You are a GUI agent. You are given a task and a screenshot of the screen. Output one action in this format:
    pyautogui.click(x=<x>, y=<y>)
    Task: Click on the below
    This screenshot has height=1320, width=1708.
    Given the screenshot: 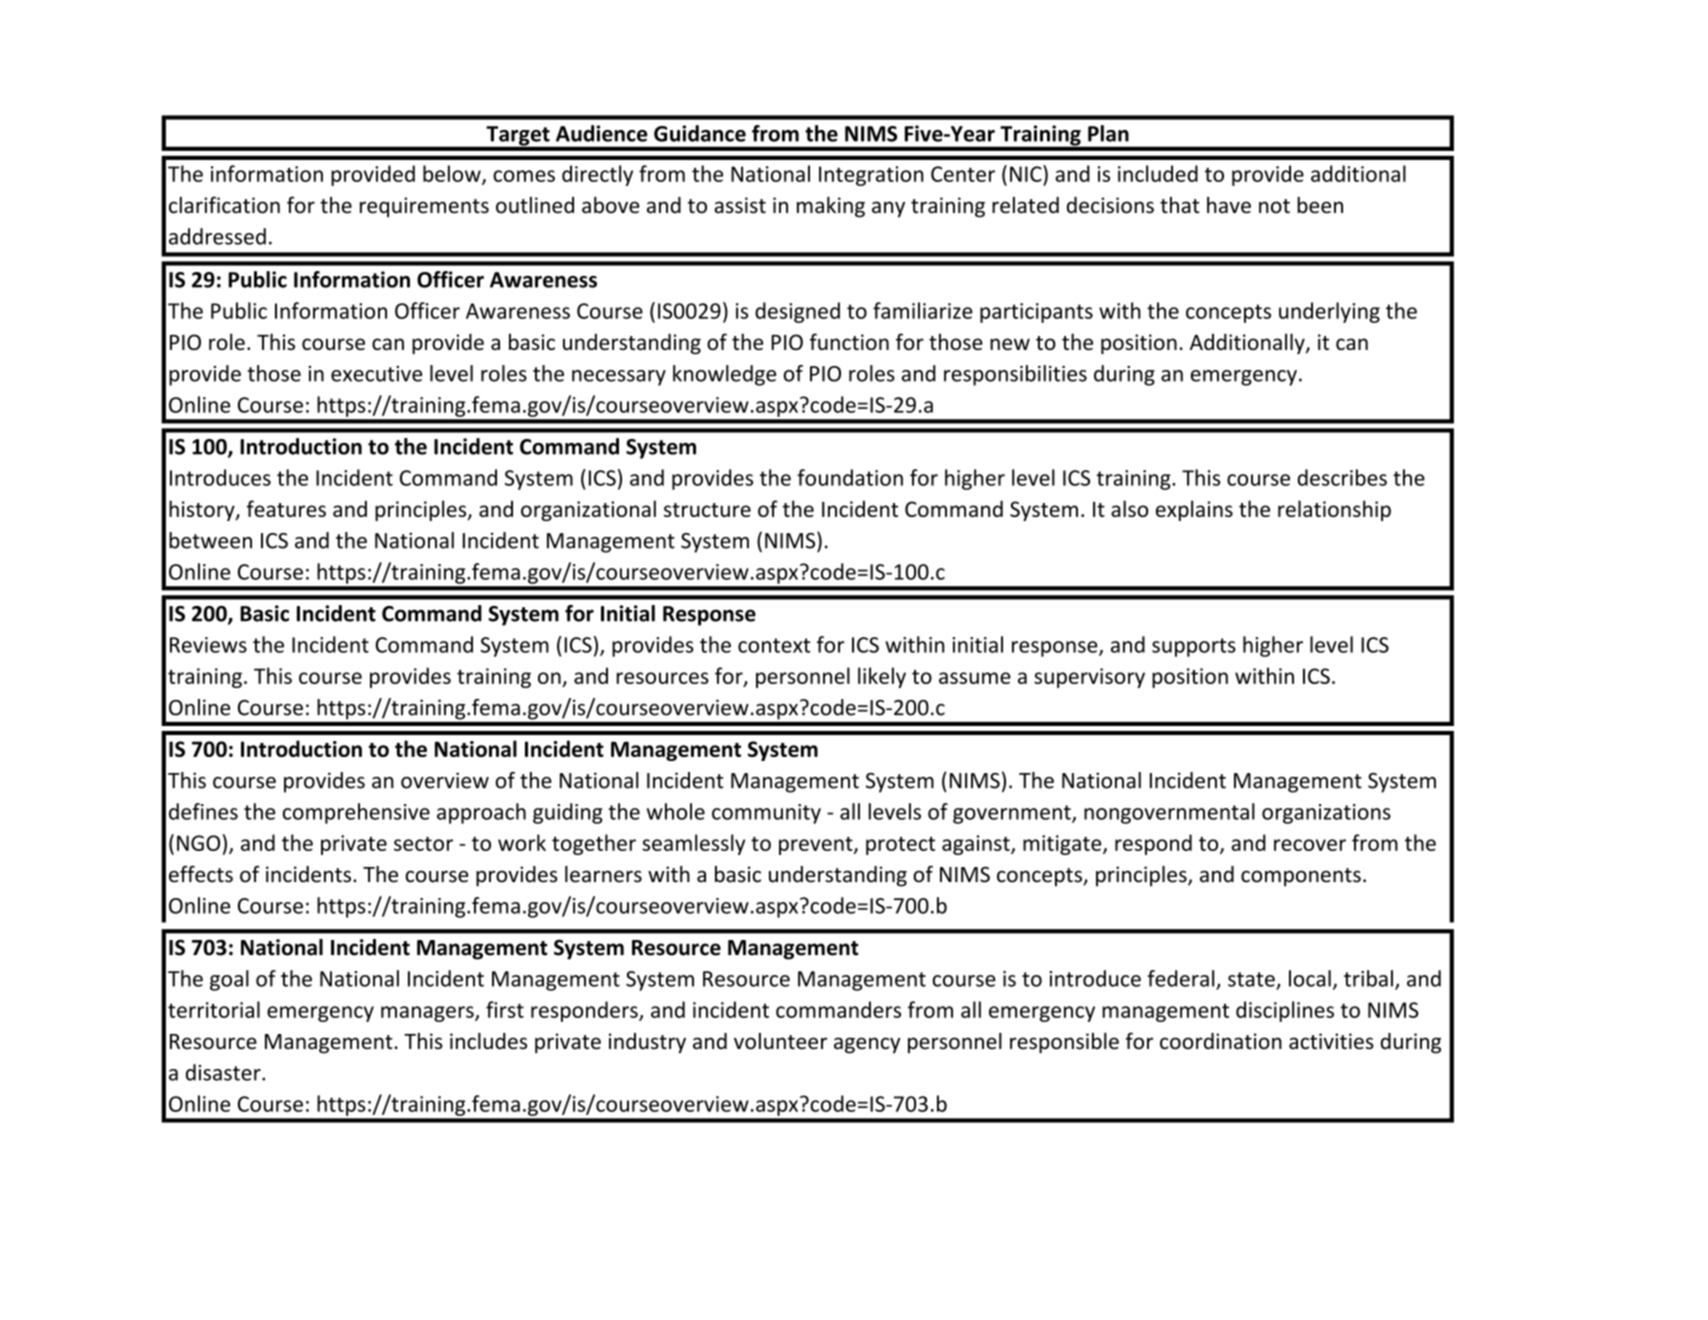 What is the action you would take?
    pyautogui.click(x=453, y=174)
